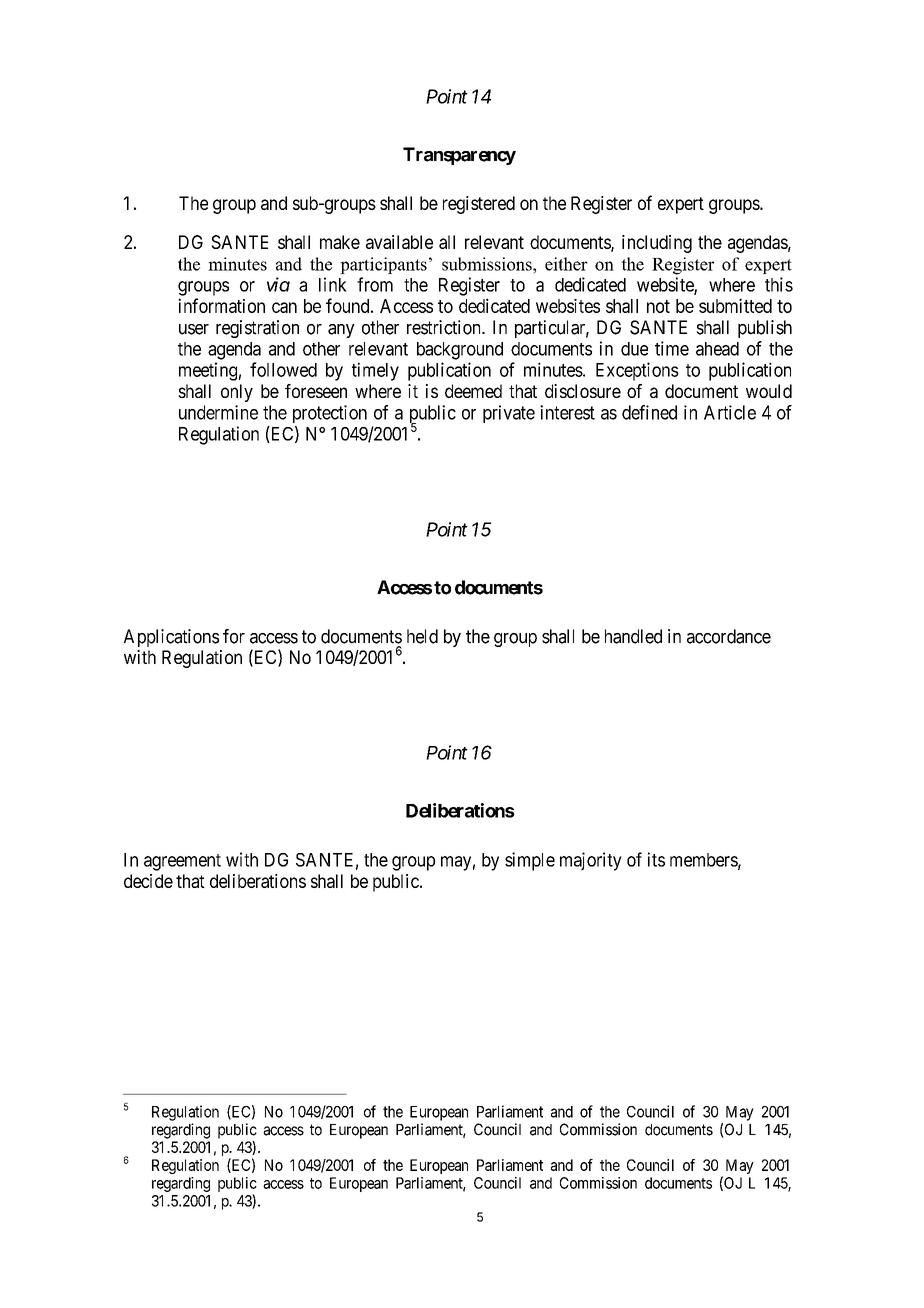  What do you see at coordinates (729, 636) in the screenshot?
I see `accordance` at bounding box center [729, 636].
